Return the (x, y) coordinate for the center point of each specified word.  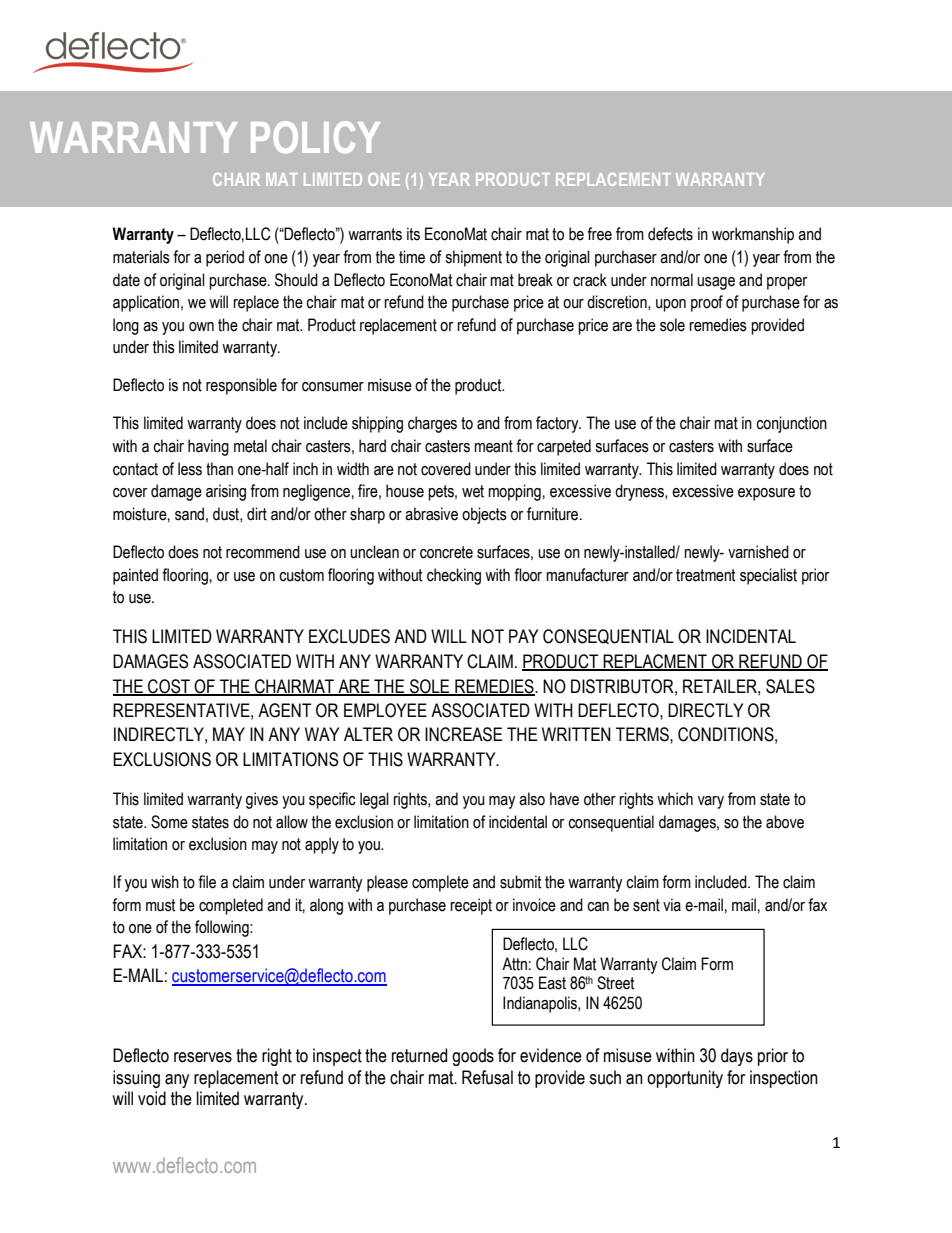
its (413, 234)
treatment (706, 575)
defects (670, 234)
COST (169, 687)
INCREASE (463, 734)
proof (707, 303)
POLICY (315, 137)
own (201, 327)
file (207, 882)
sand (189, 514)
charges (432, 424)
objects (484, 515)
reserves (203, 1057)
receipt (471, 906)
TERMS (643, 734)
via (672, 905)
